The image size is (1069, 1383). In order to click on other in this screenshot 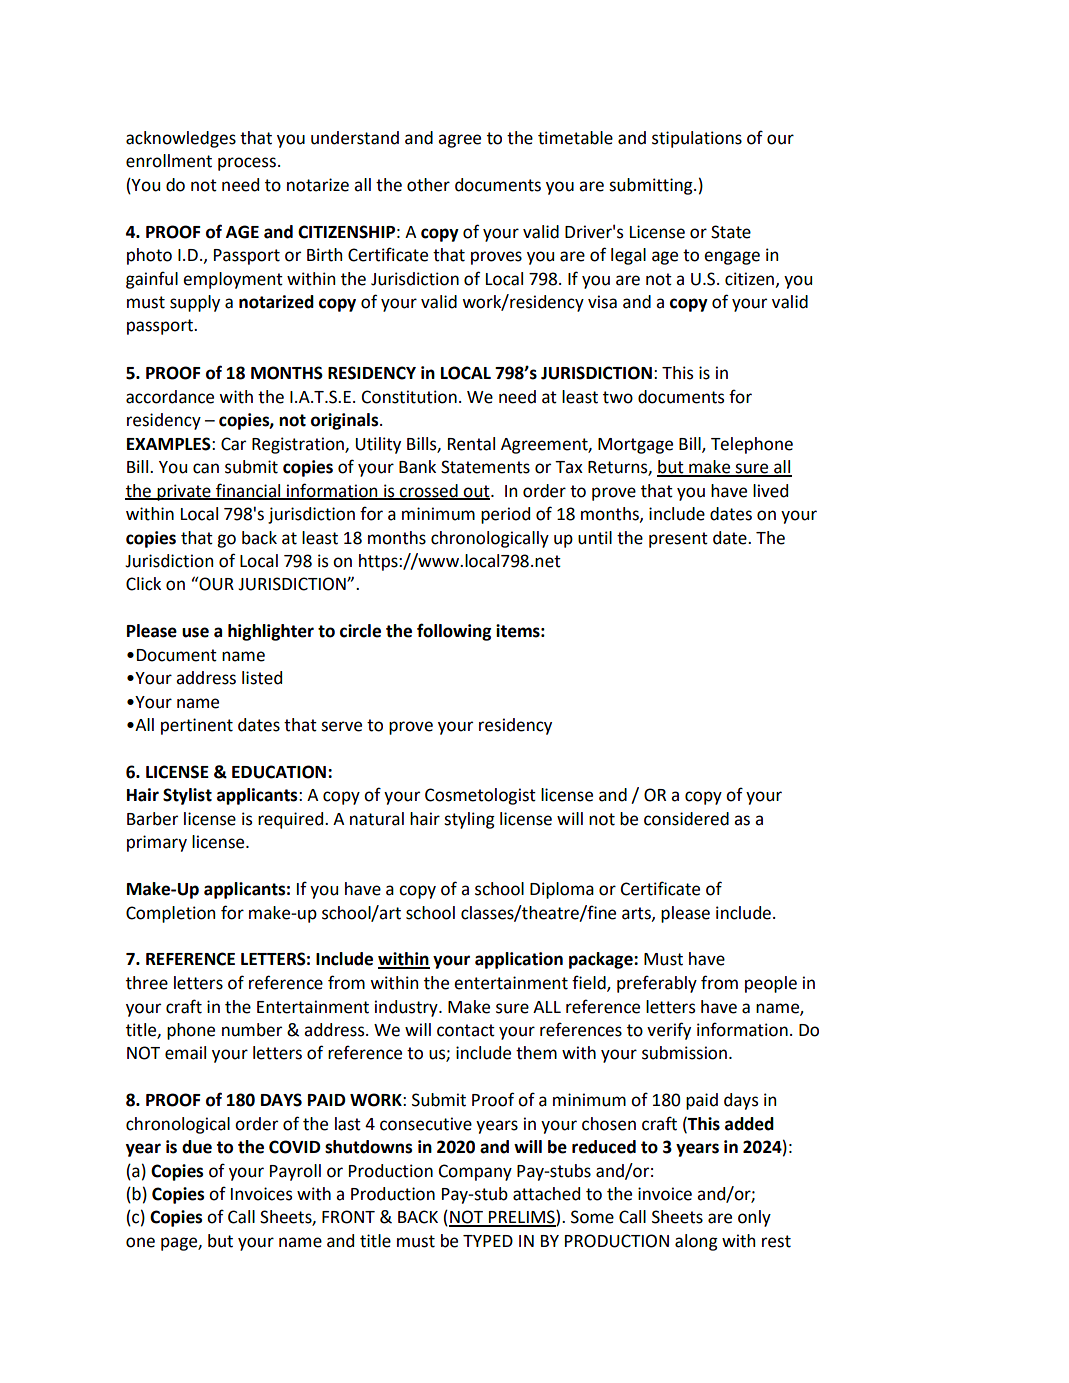, I will do `click(428, 185)`.
